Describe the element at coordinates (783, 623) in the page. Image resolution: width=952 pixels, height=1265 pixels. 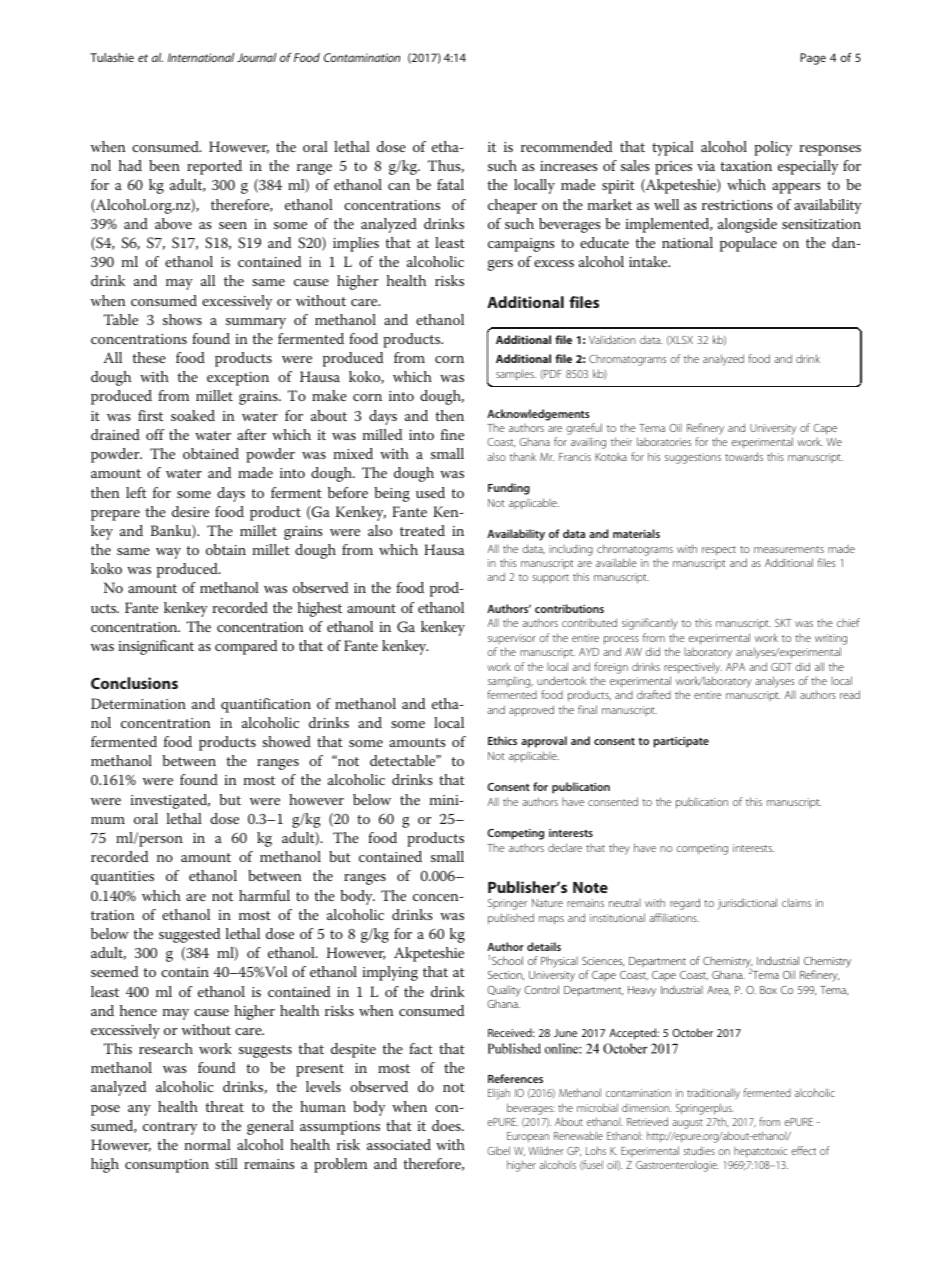
I see `SKT` at that location.
